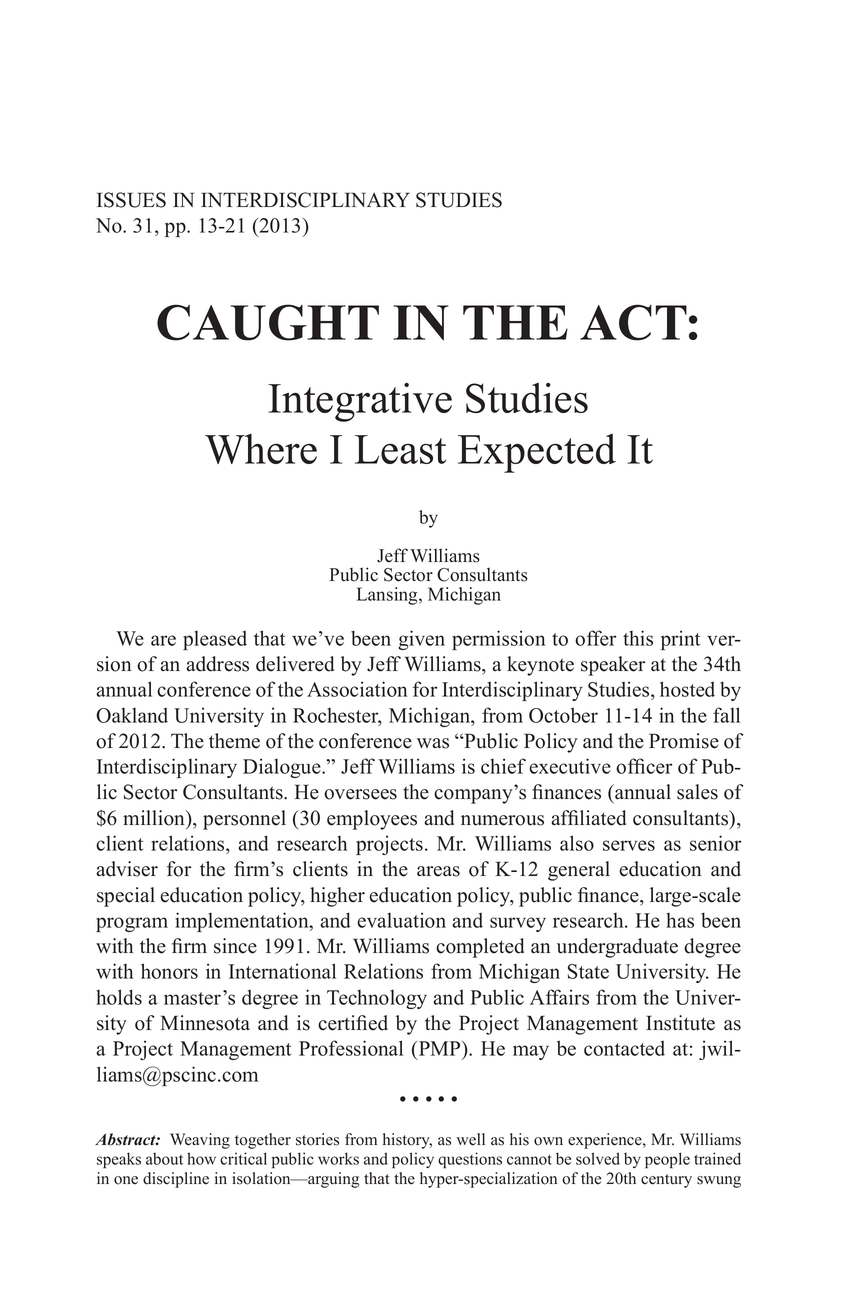 Image resolution: width=846 pixels, height=1308 pixels. I want to click on serves, so click(629, 845).
